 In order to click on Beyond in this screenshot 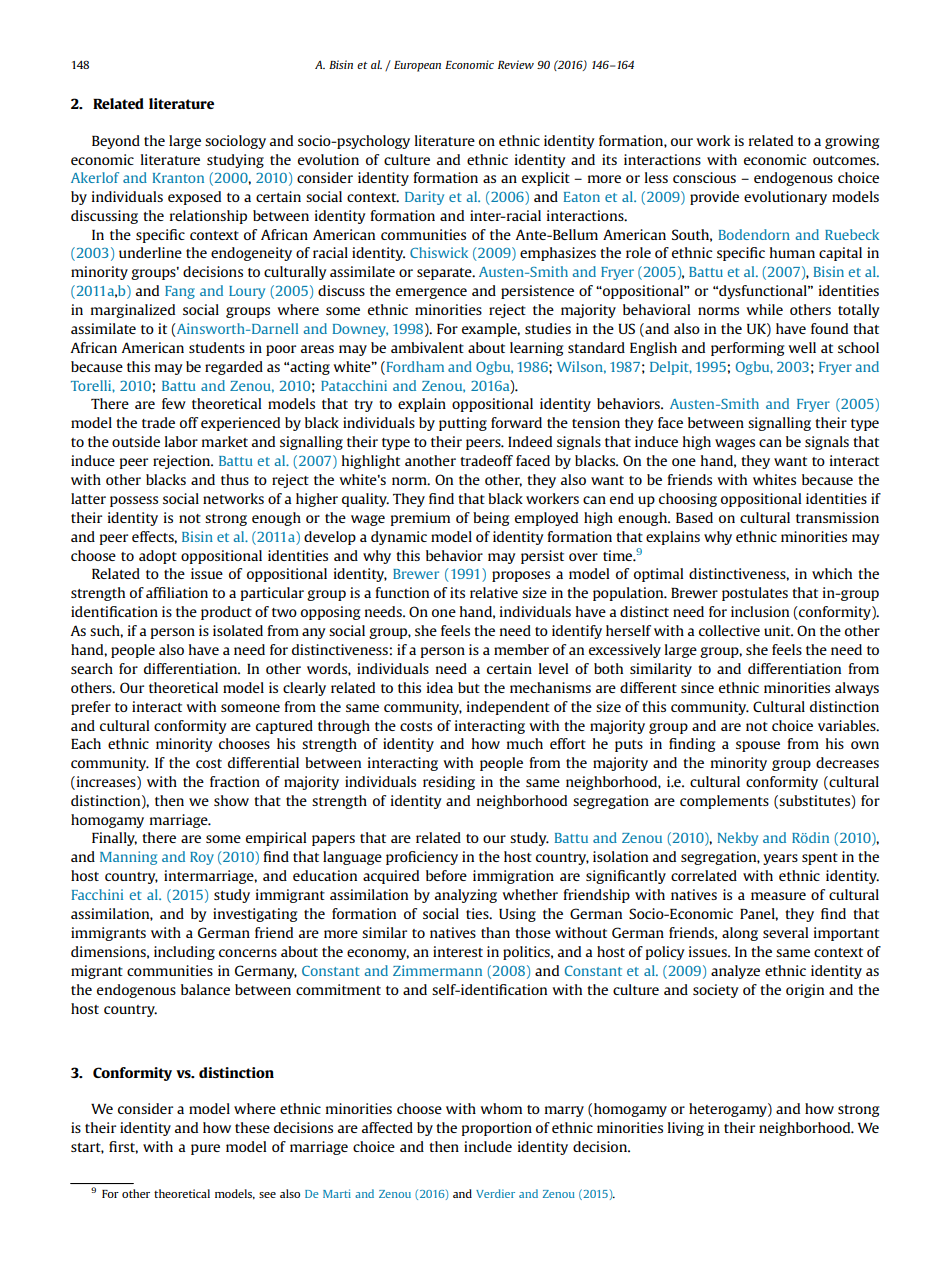, I will do `click(116, 142)`.
